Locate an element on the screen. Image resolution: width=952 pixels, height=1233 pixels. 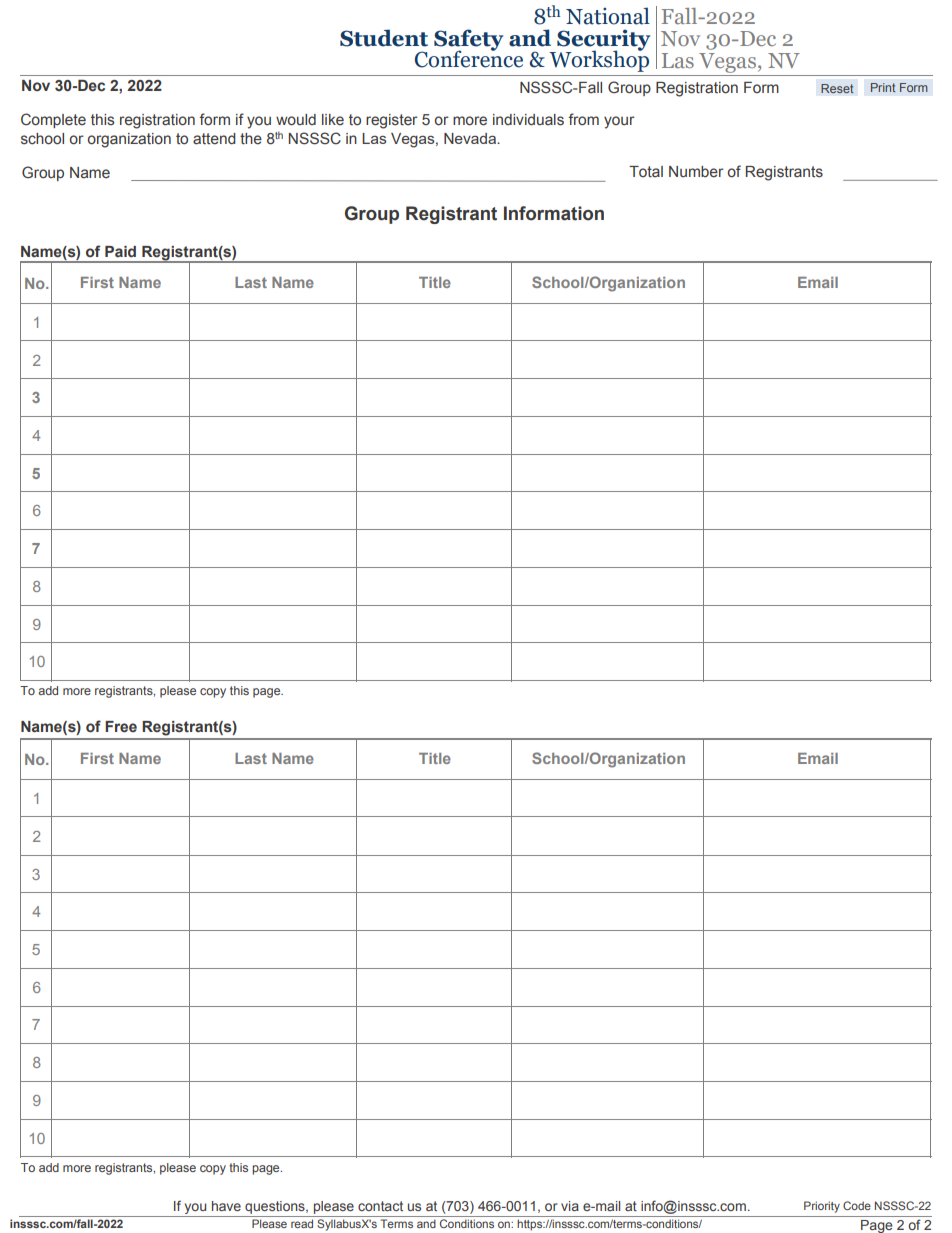
have is located at coordinates (226, 1206).
